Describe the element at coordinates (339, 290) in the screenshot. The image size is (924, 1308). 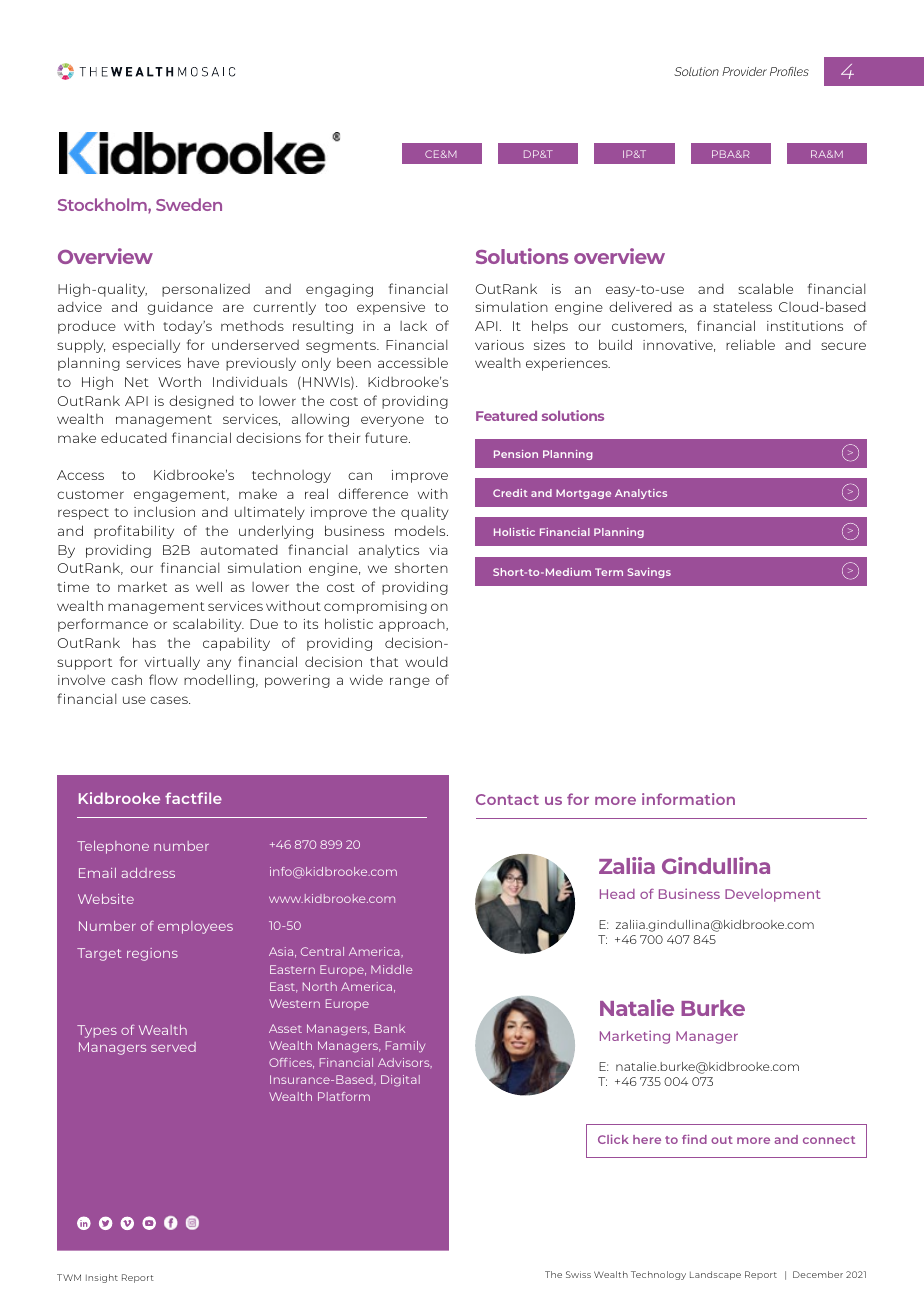
I see `engaging` at that location.
